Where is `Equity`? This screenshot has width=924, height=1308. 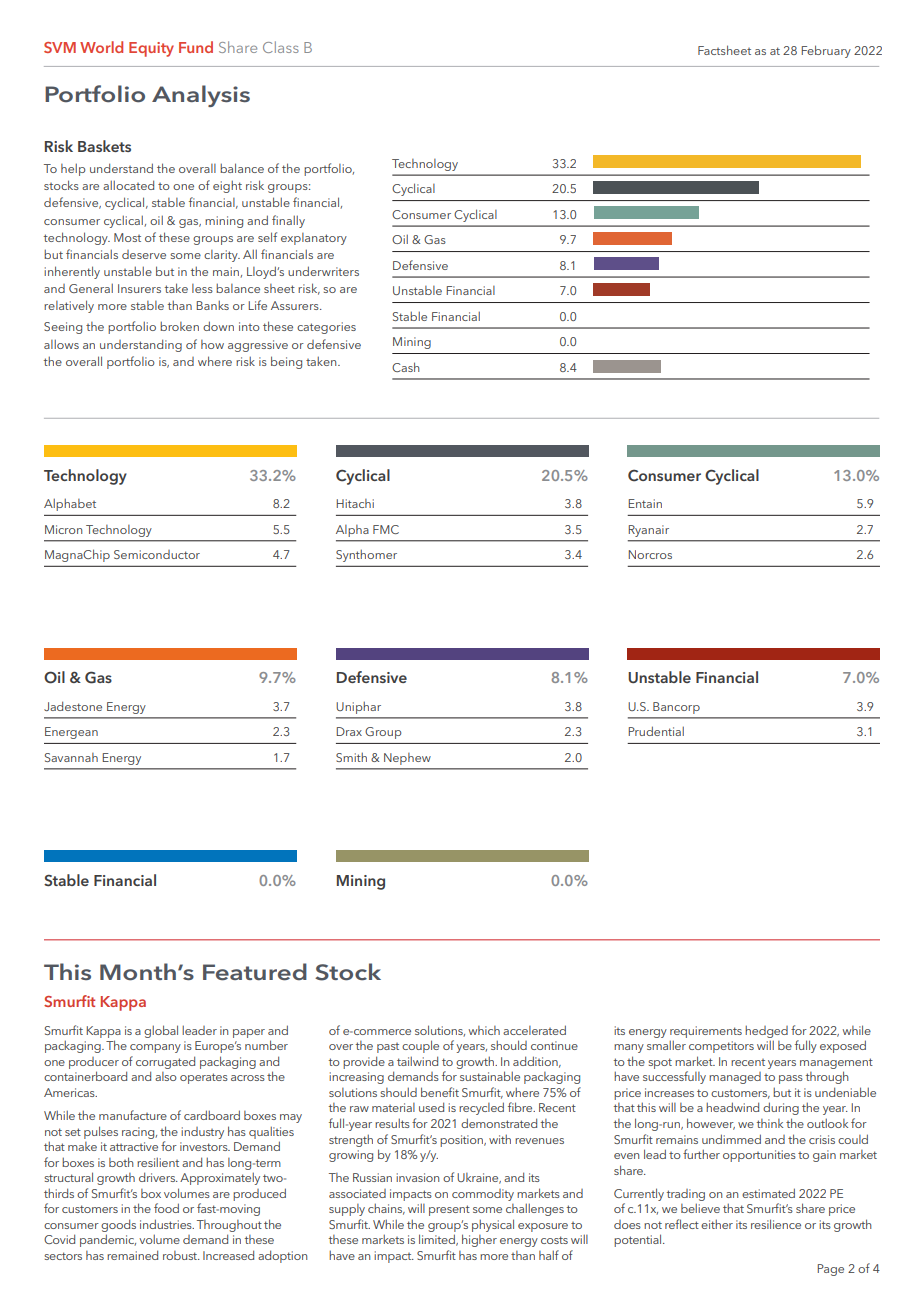
Equity is located at coordinates (151, 49).
